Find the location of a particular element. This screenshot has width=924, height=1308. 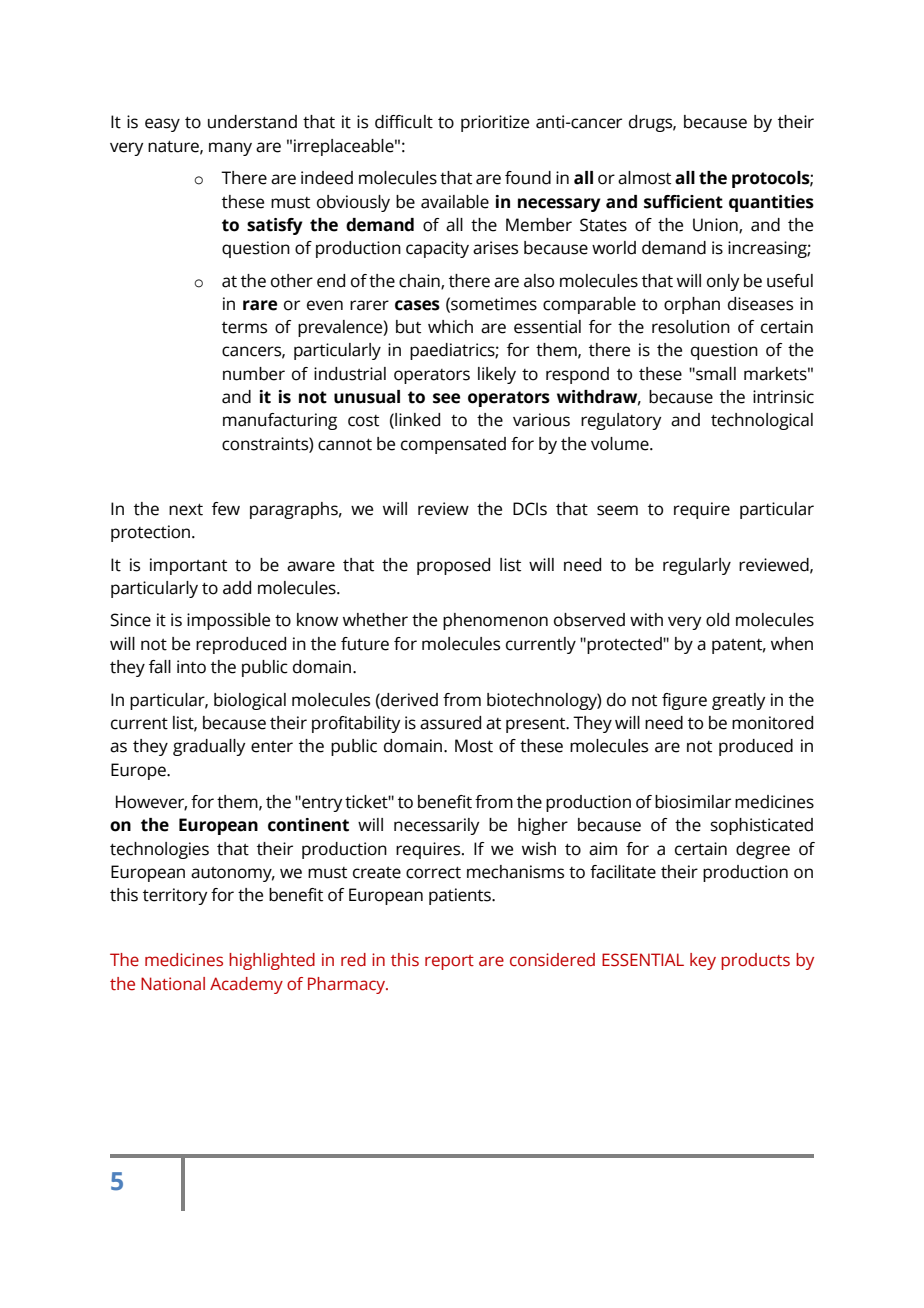

report is located at coordinates (449, 962).
